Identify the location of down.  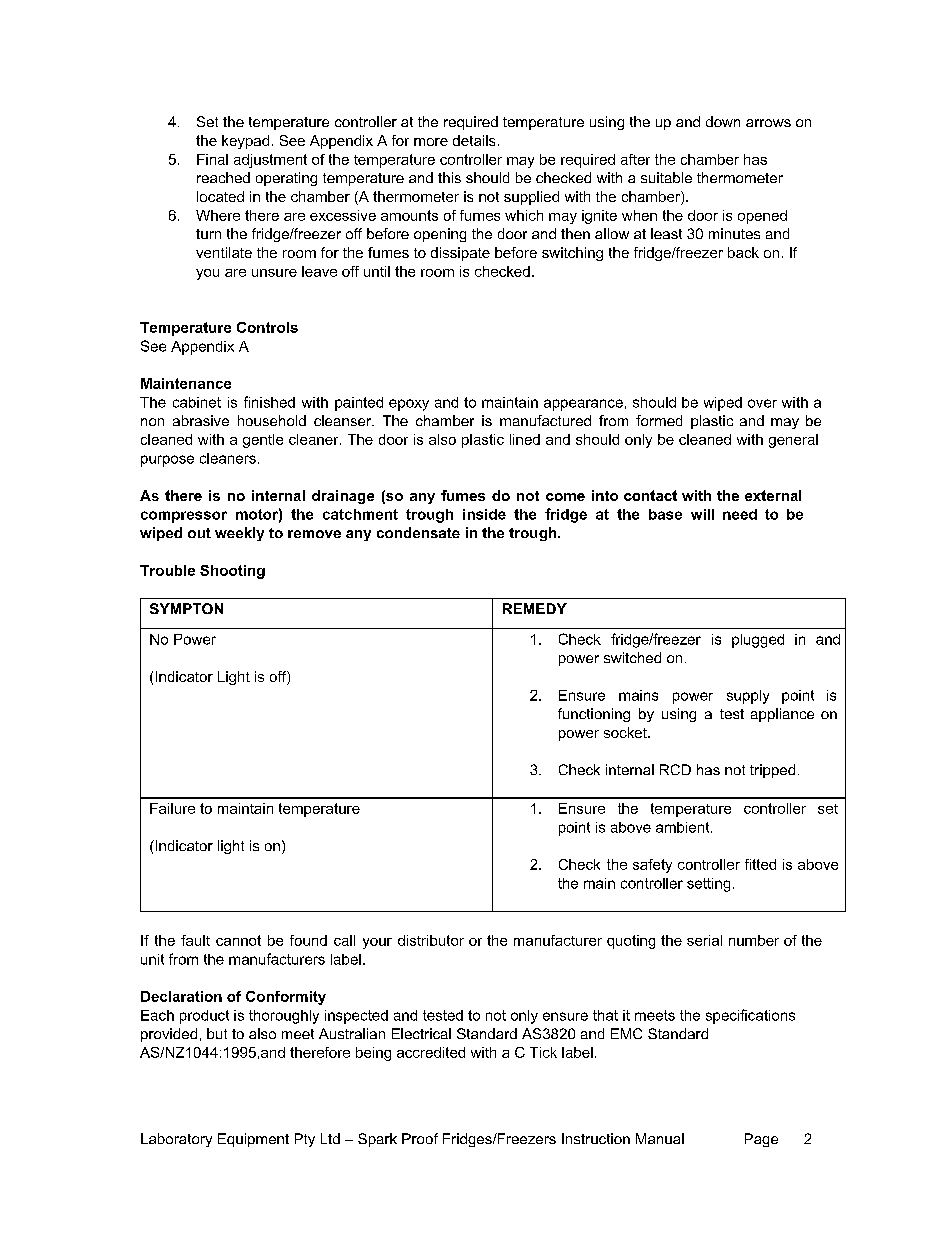
(723, 121).
